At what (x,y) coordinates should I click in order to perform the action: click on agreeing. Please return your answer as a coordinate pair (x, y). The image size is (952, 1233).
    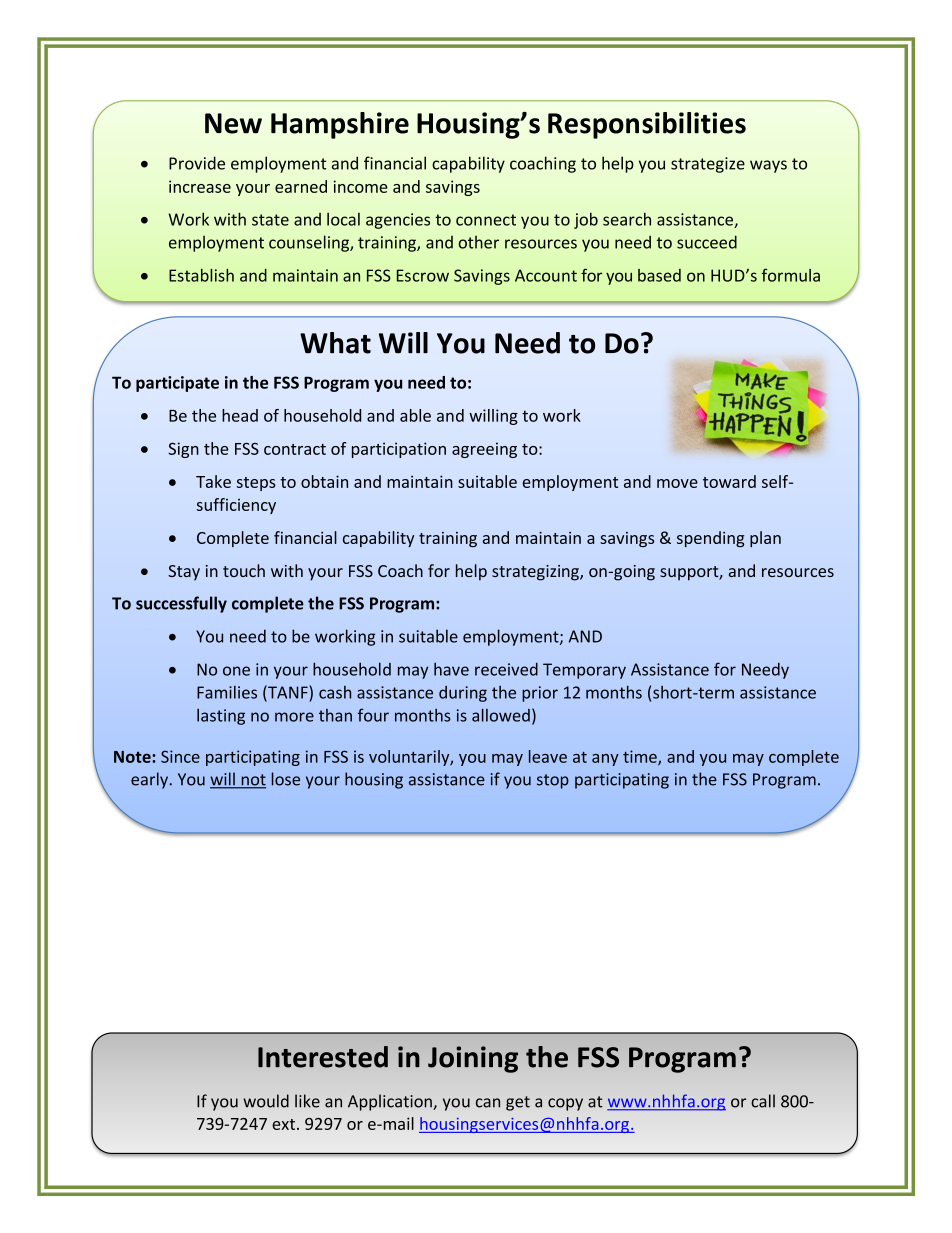
    Looking at the image, I should click on (484, 450).
